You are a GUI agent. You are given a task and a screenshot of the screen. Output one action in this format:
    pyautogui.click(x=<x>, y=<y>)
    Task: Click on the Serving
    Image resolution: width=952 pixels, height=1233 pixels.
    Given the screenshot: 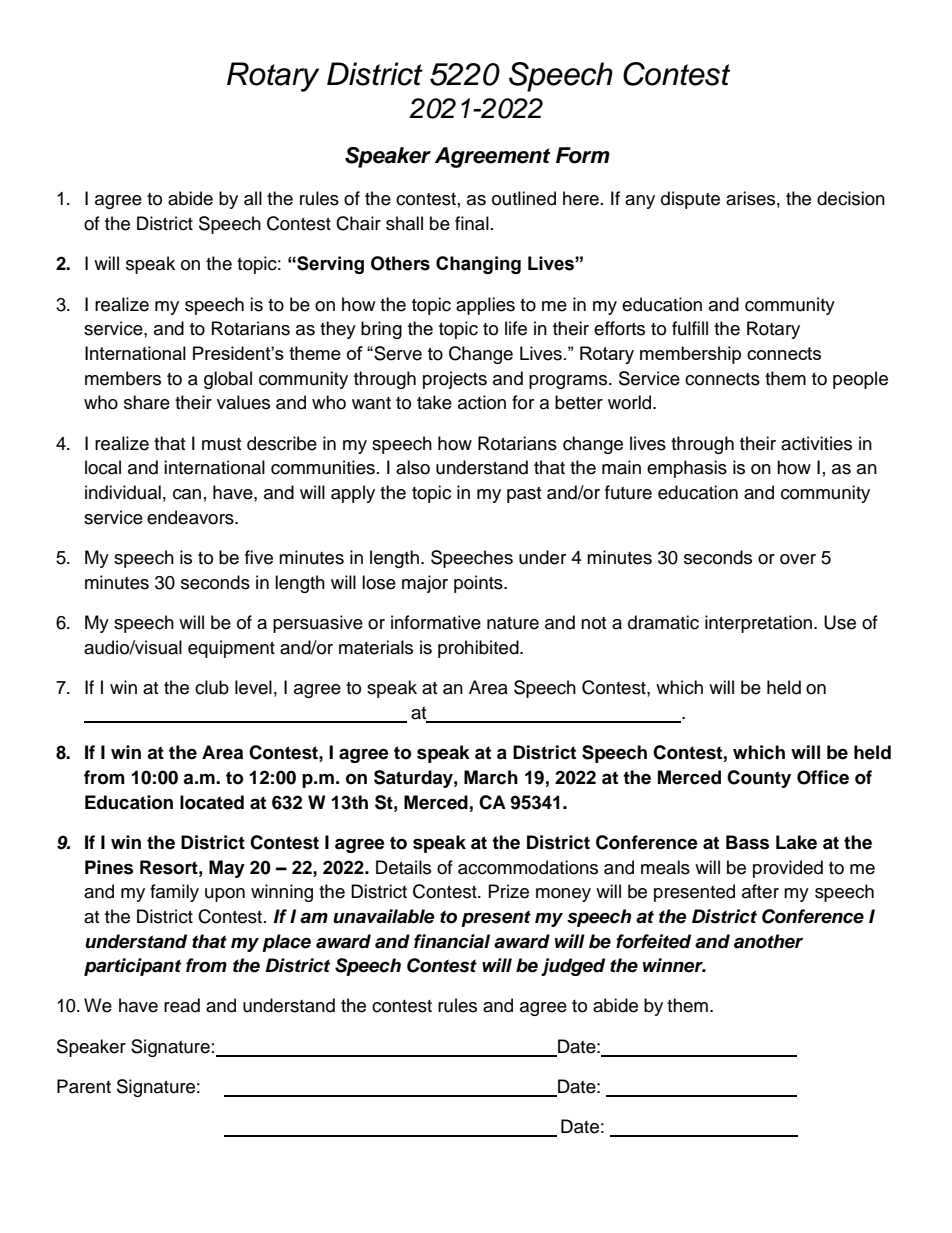 What is the action you would take?
    pyautogui.click(x=329, y=265)
